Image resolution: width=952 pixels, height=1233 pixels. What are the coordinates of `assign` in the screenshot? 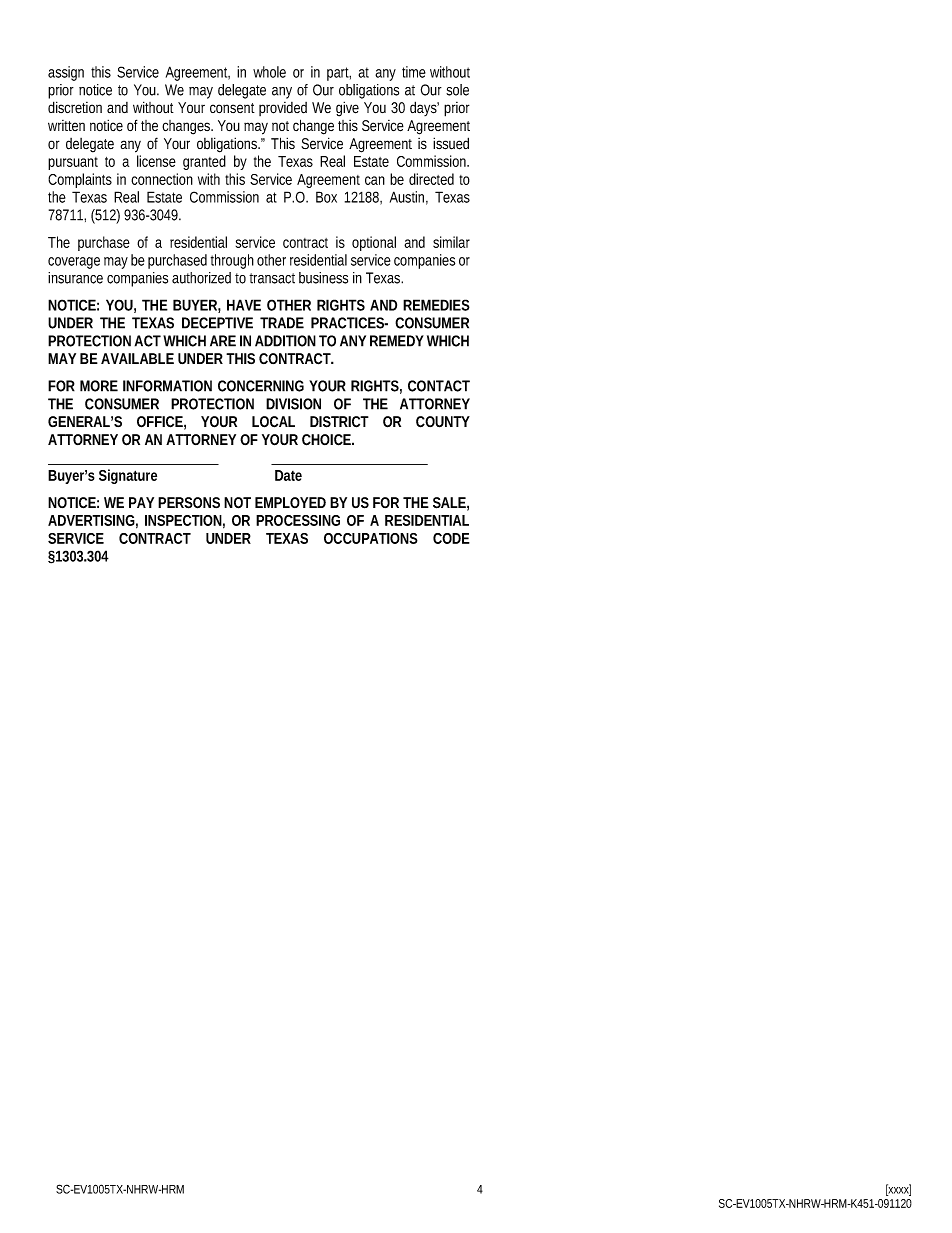 It's located at (66, 73).
